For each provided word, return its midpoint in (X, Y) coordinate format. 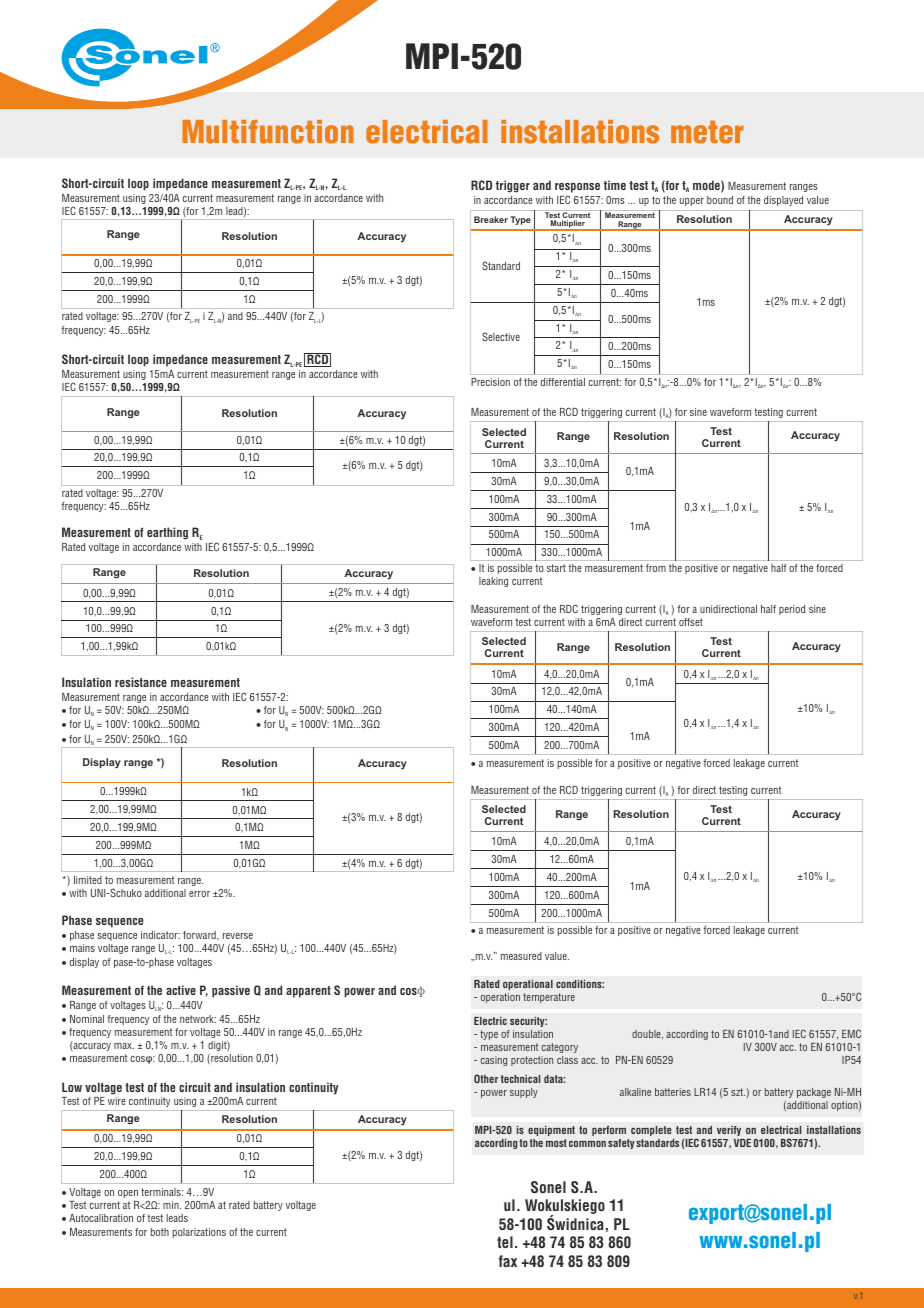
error (199, 894)
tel (505, 1242)
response (577, 188)
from (656, 568)
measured (521, 956)
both (160, 1232)
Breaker (491, 219)
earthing (167, 533)
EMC (851, 1033)
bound (720, 200)
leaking (493, 582)
